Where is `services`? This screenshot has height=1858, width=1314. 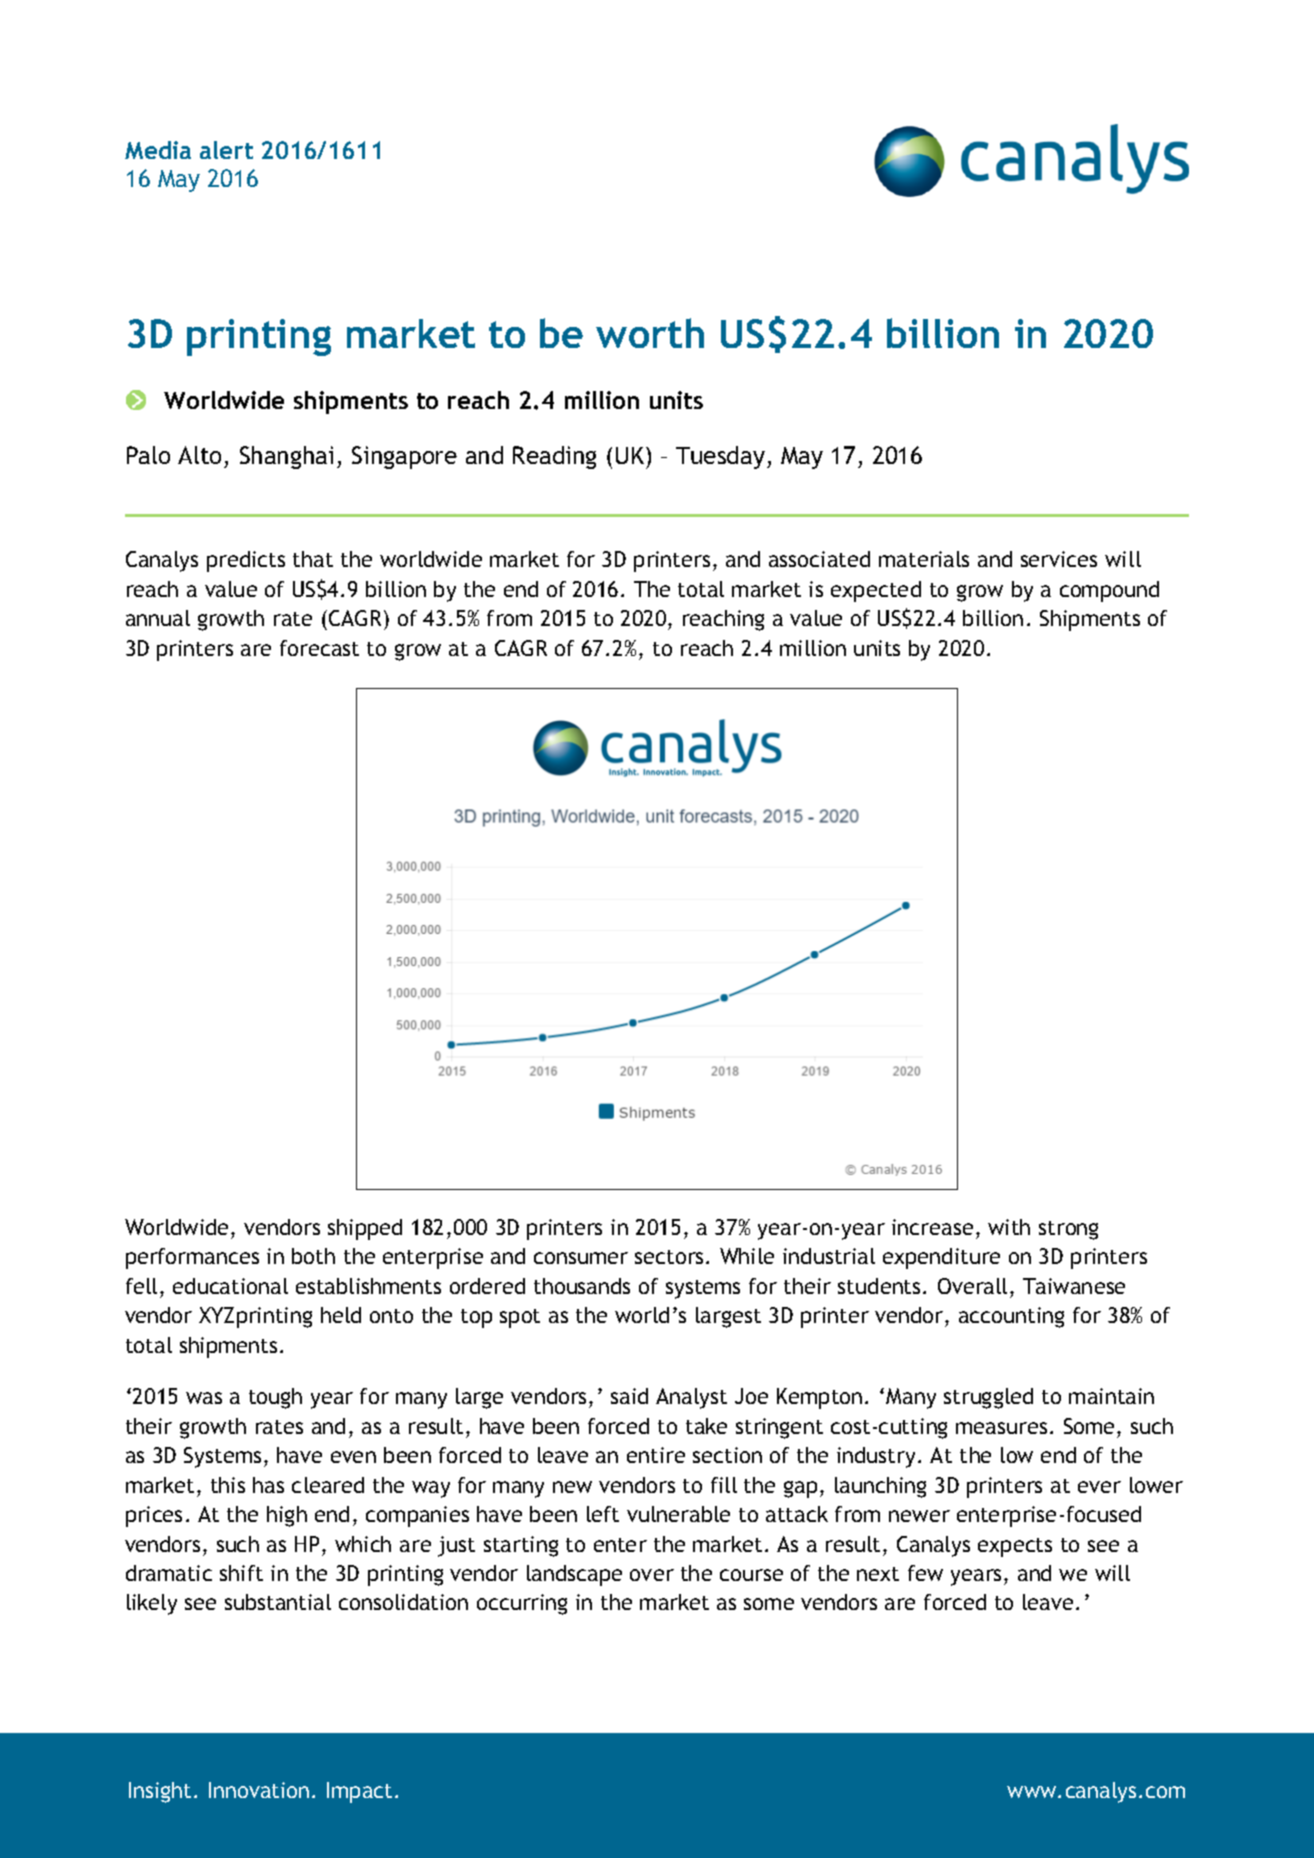
services is located at coordinates (1059, 559).
